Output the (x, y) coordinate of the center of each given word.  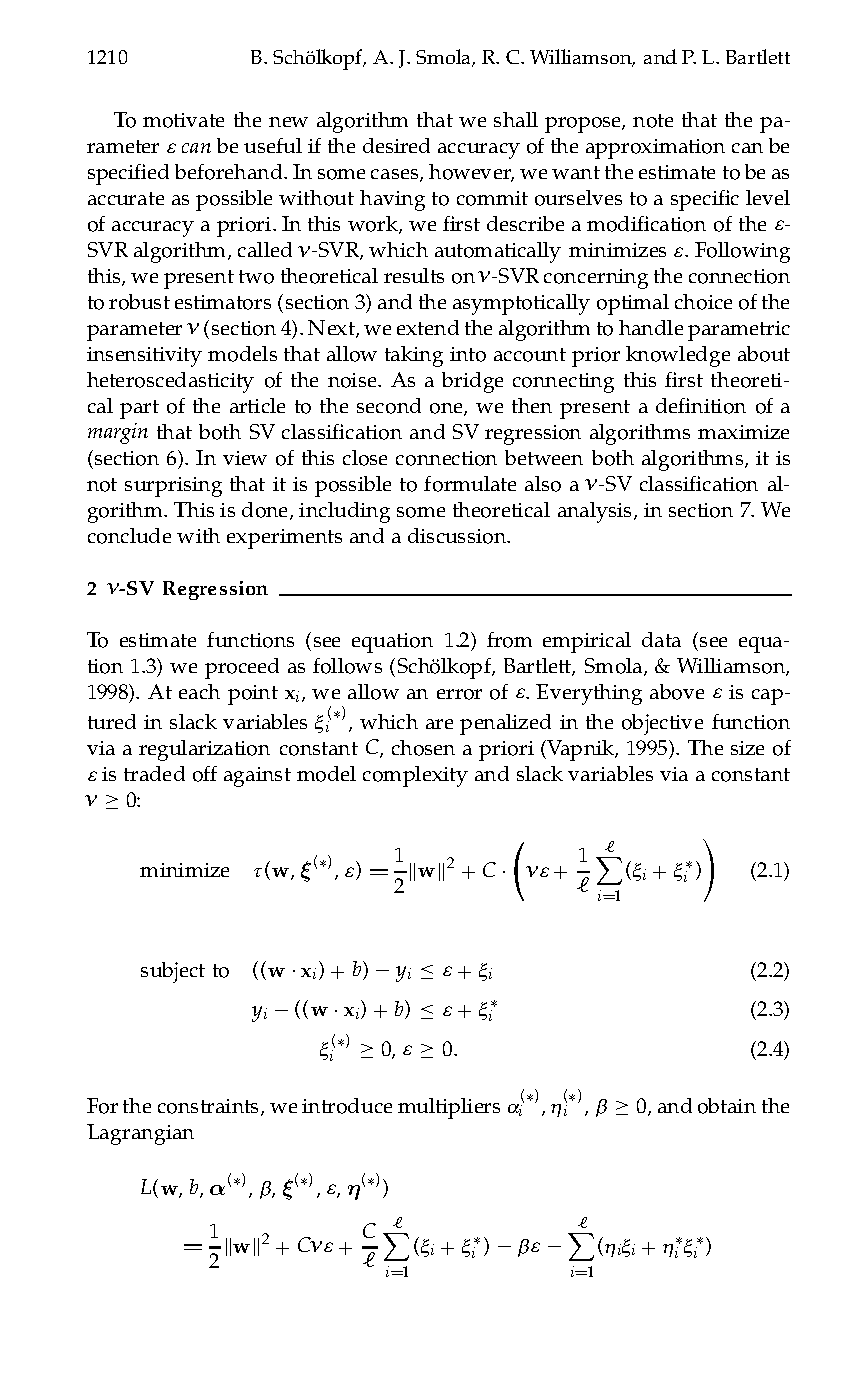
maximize (743, 432)
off (205, 774)
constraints (210, 1107)
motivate (183, 120)
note (653, 121)
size (747, 748)
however (471, 173)
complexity (415, 776)
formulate (470, 484)
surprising (173, 487)
